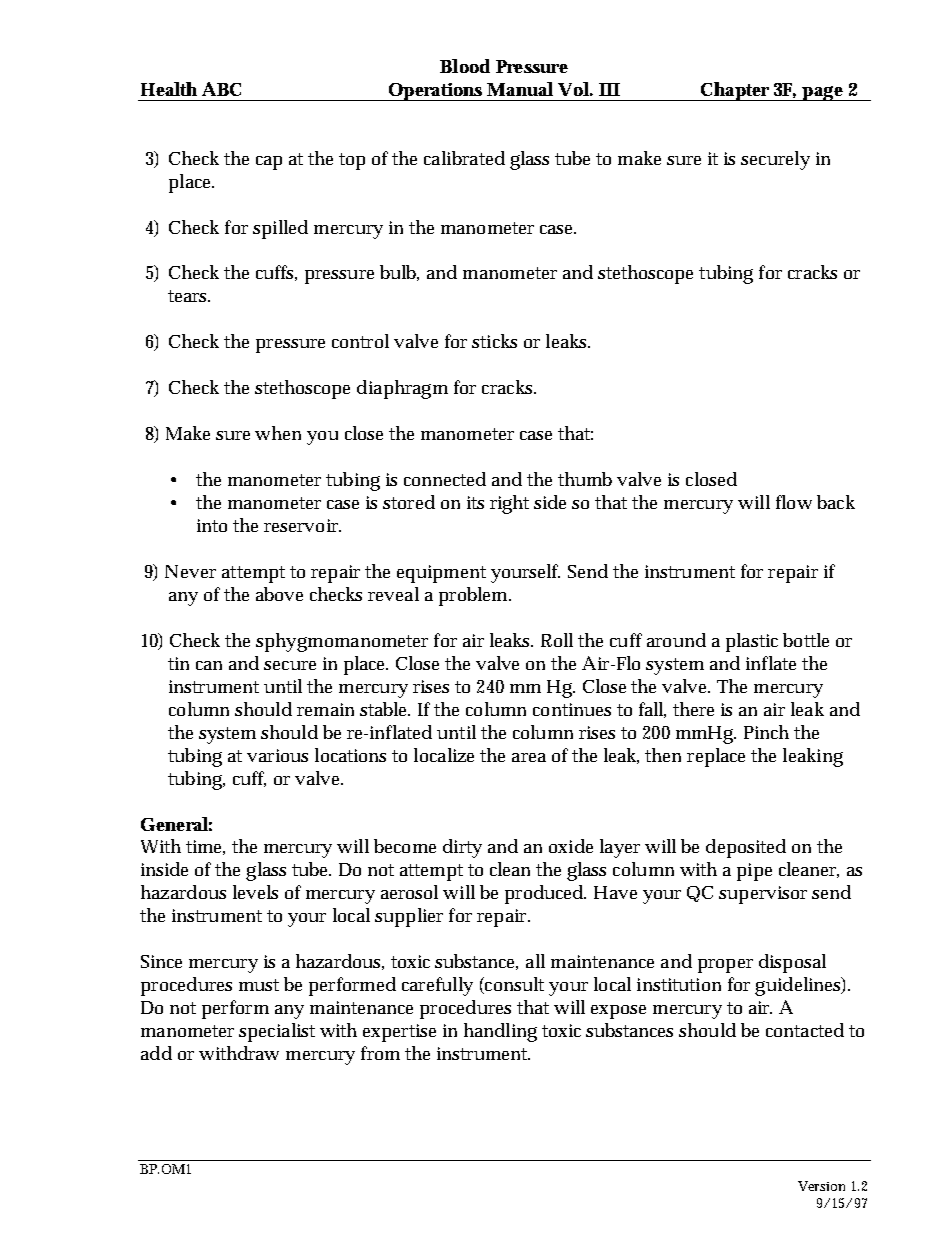 The height and width of the screenshot is (1233, 952). Describe the element at coordinates (156, 1053) in the screenshot. I see `add` at that location.
